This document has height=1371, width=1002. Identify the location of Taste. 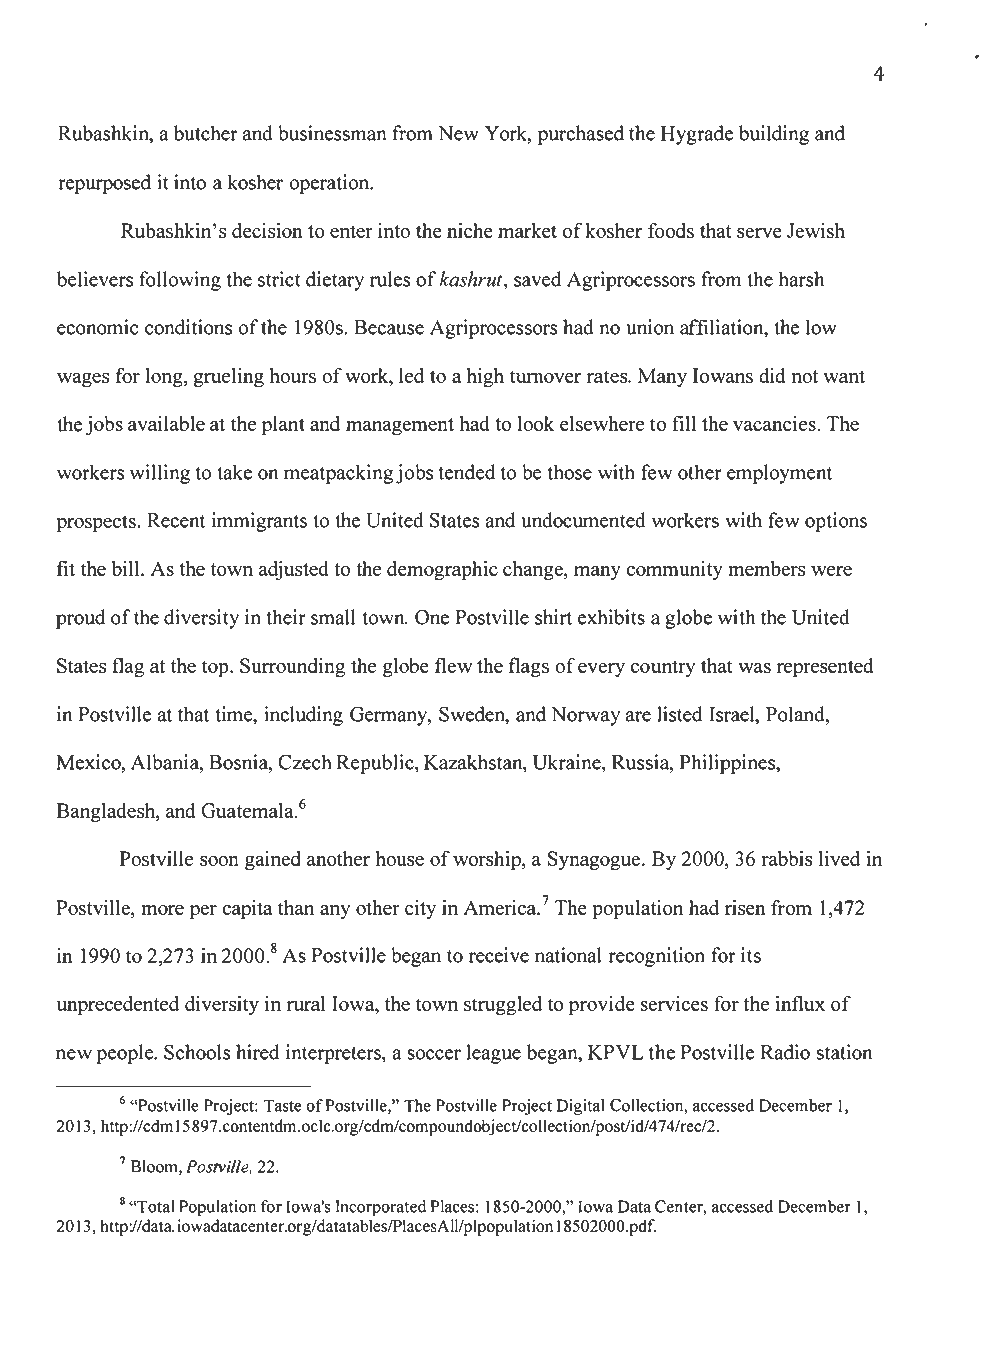
(282, 1105).
